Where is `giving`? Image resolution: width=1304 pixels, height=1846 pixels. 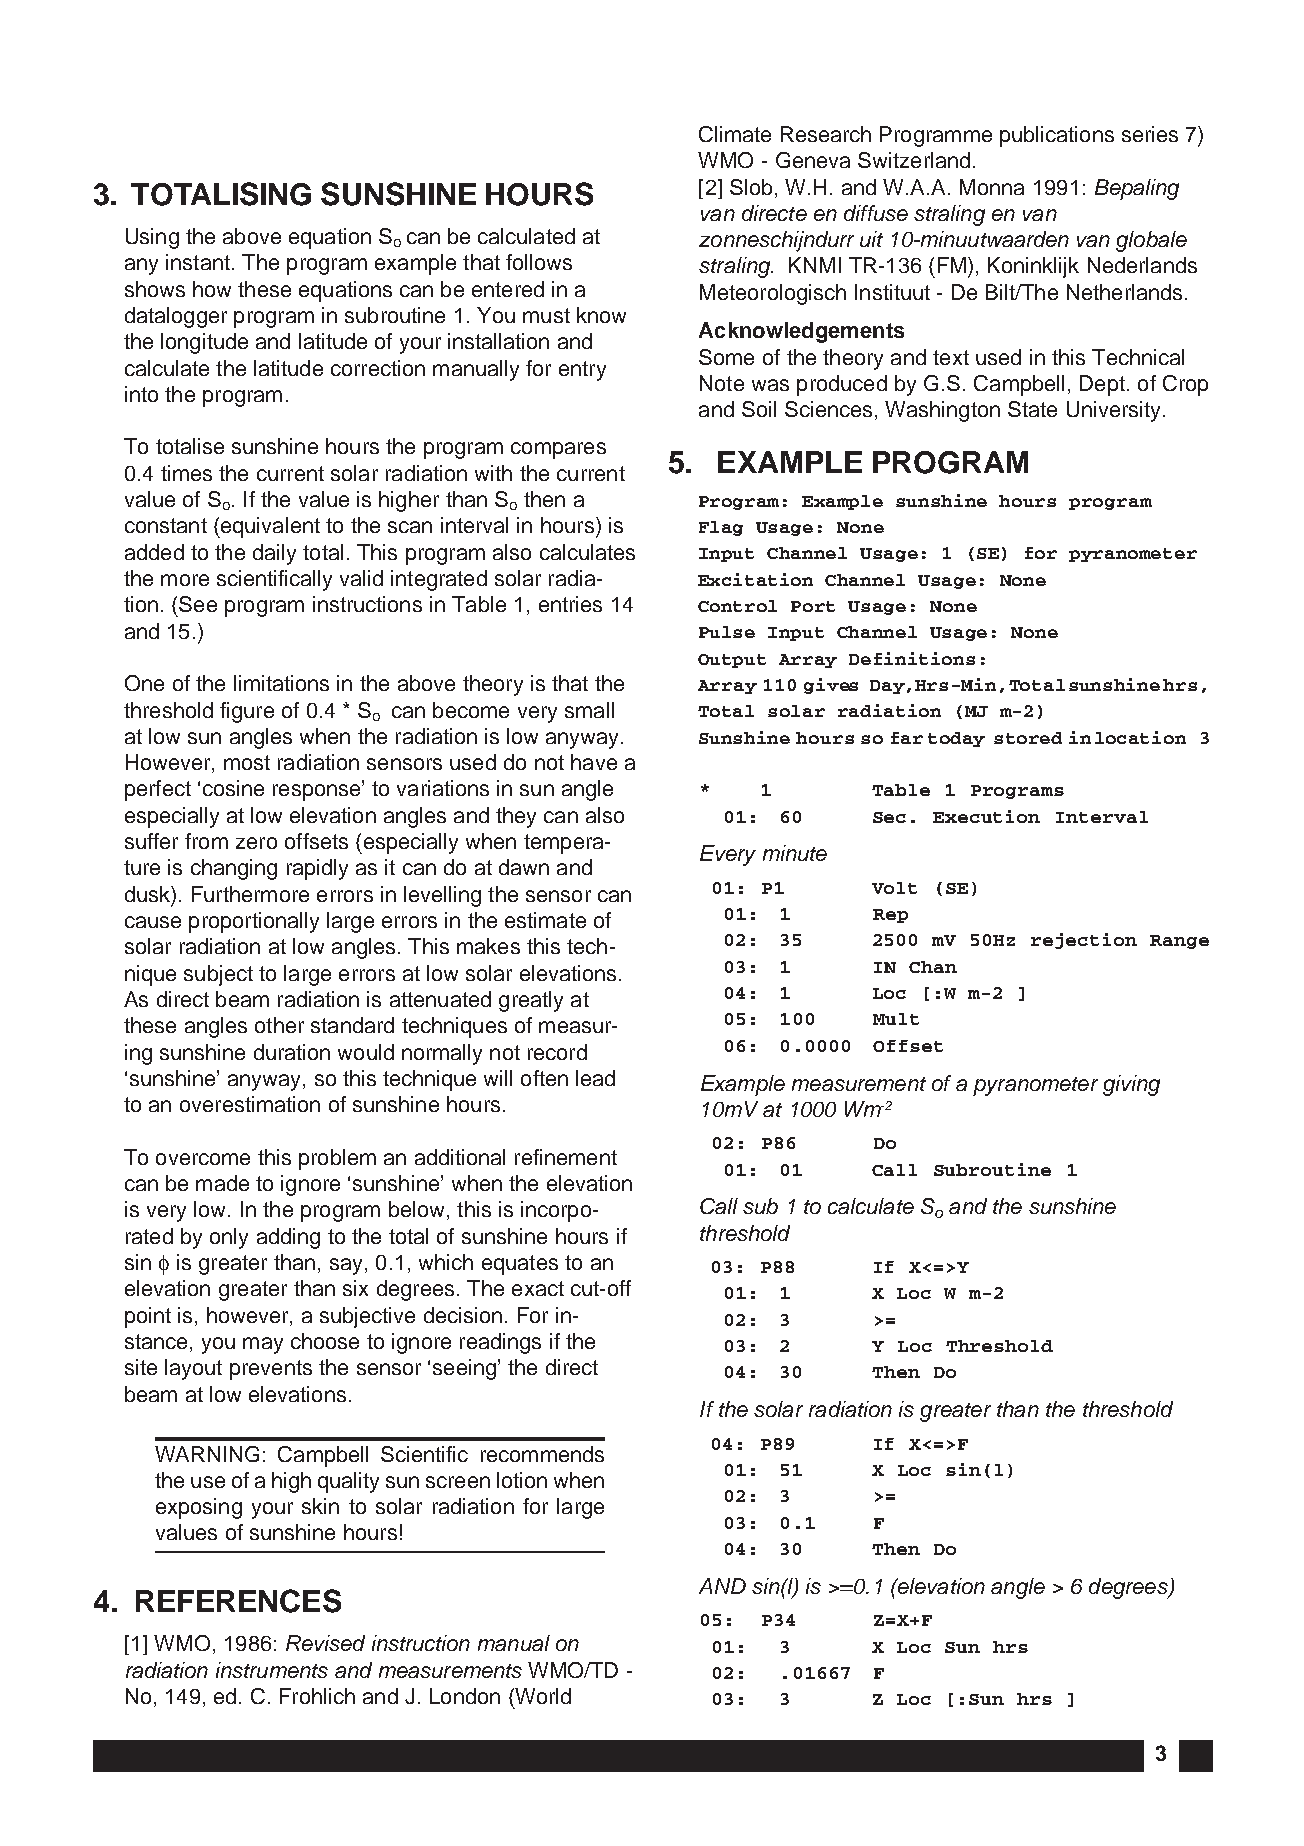
giving is located at coordinates (1131, 1085).
